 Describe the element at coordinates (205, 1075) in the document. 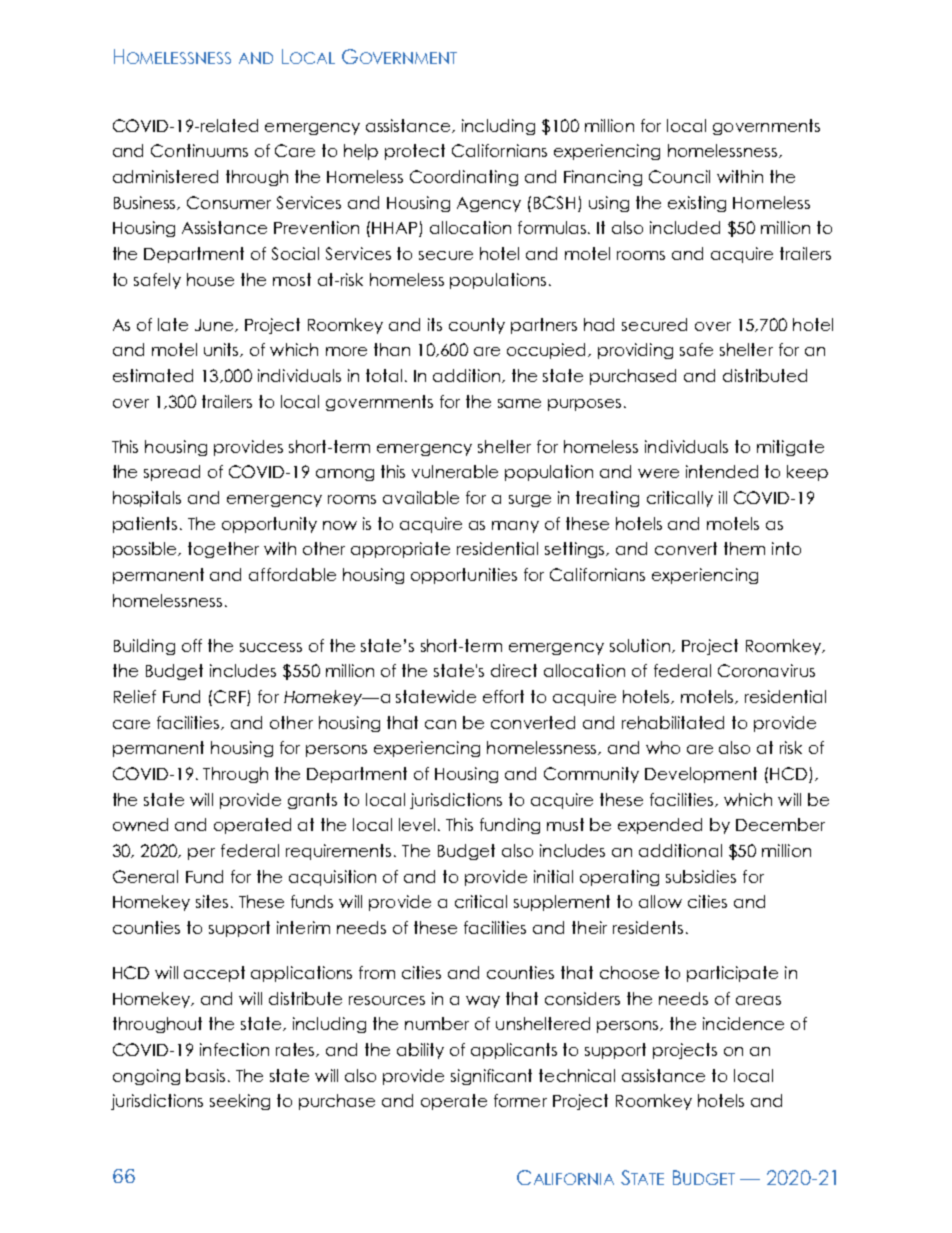

I see `basis` at that location.
